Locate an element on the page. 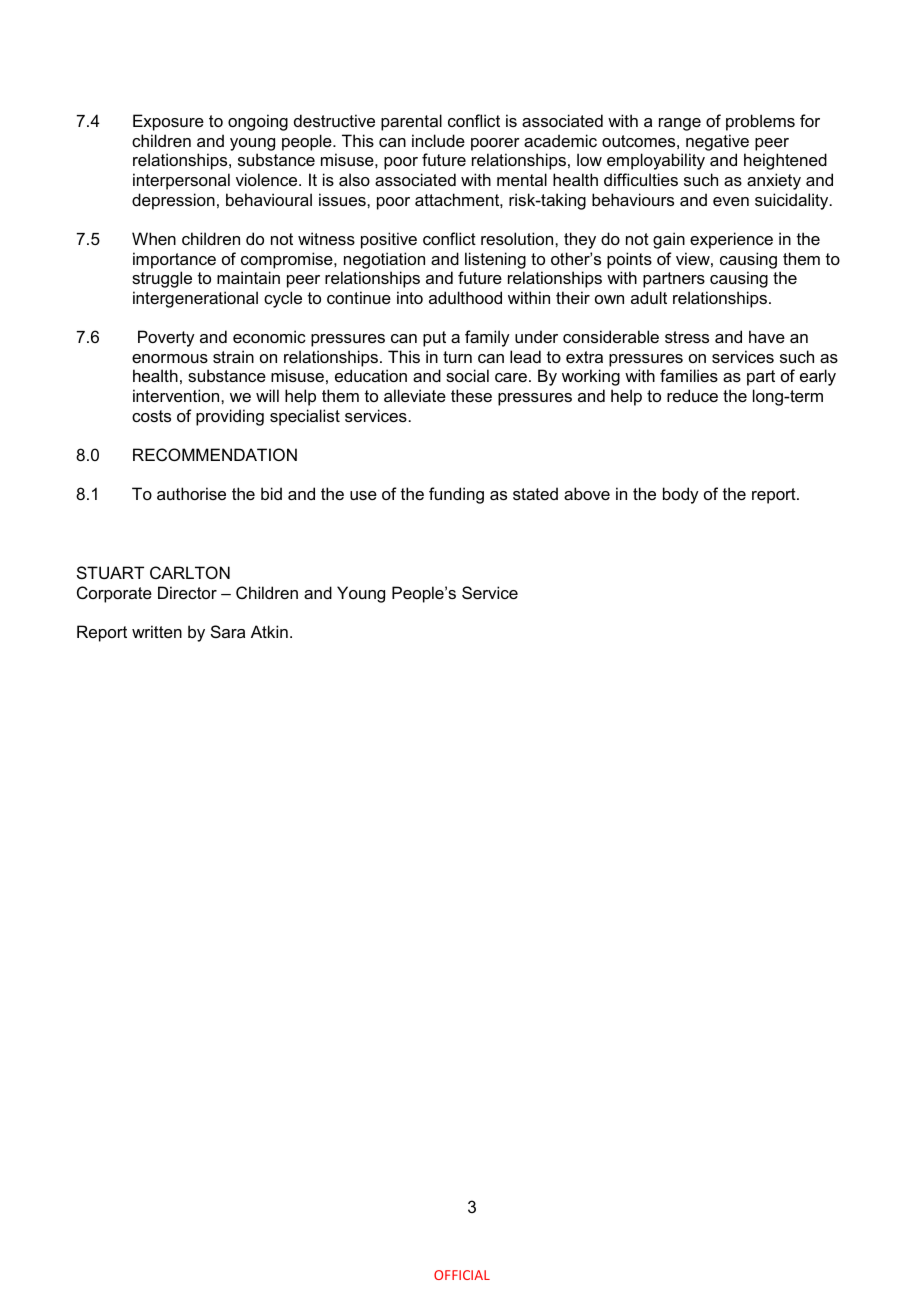 This document has height=1308, width=924. OFFICIAL is located at coordinates (462, 1275).
